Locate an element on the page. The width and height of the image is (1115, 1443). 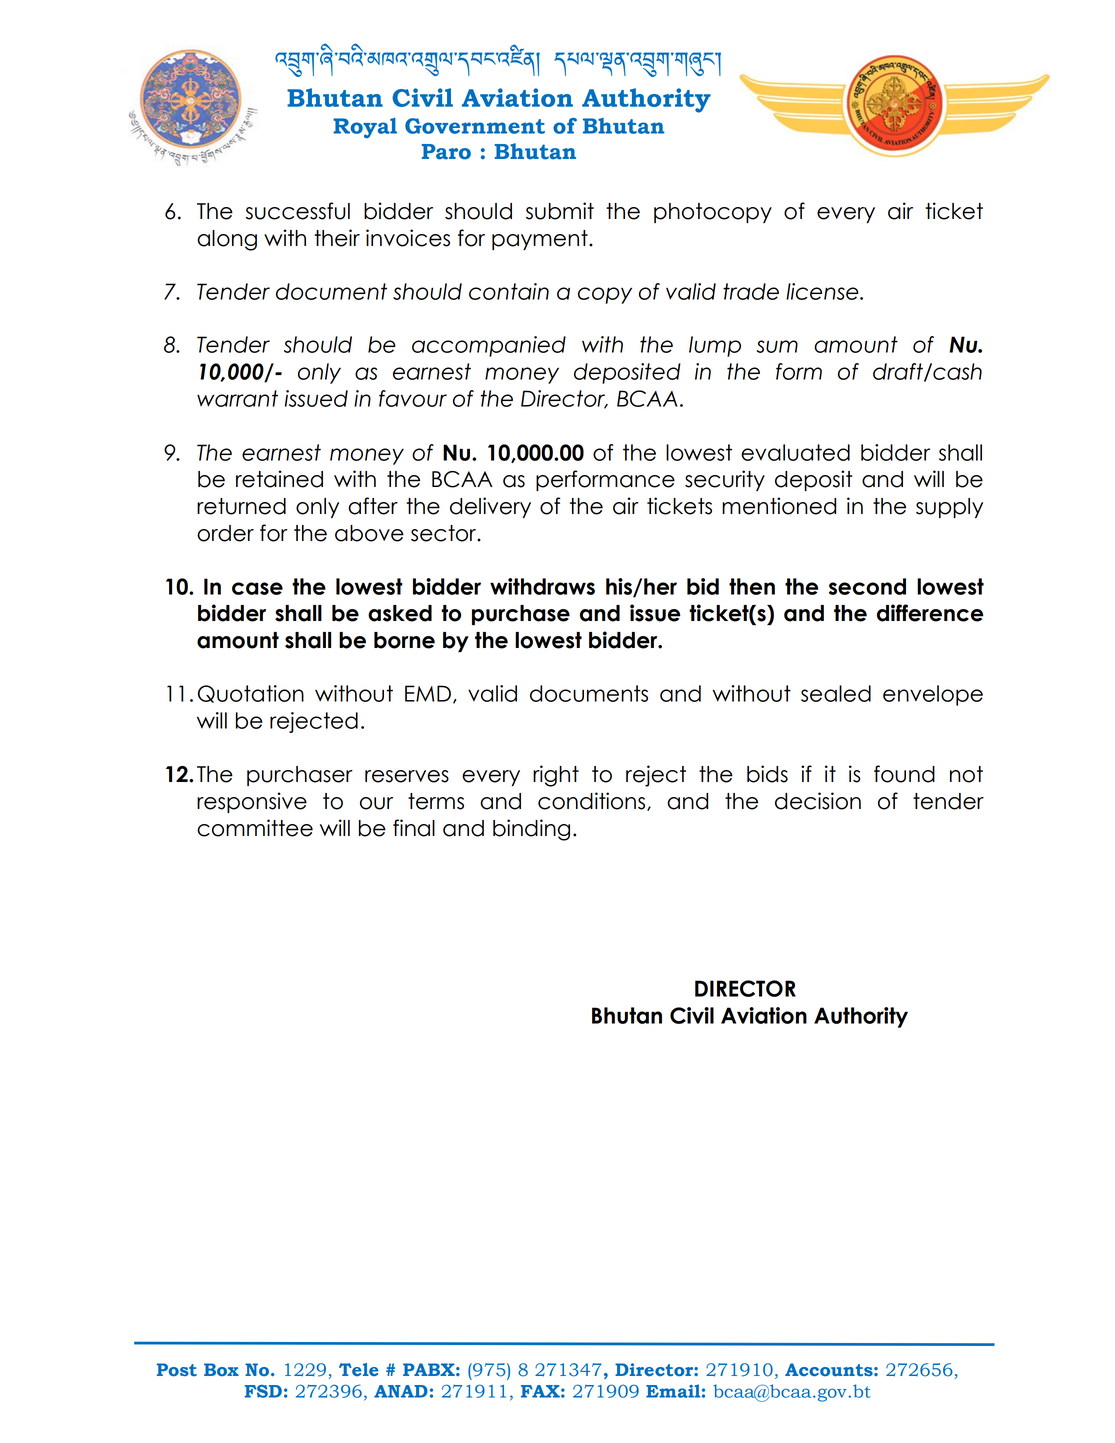
successful is located at coordinates (298, 211).
